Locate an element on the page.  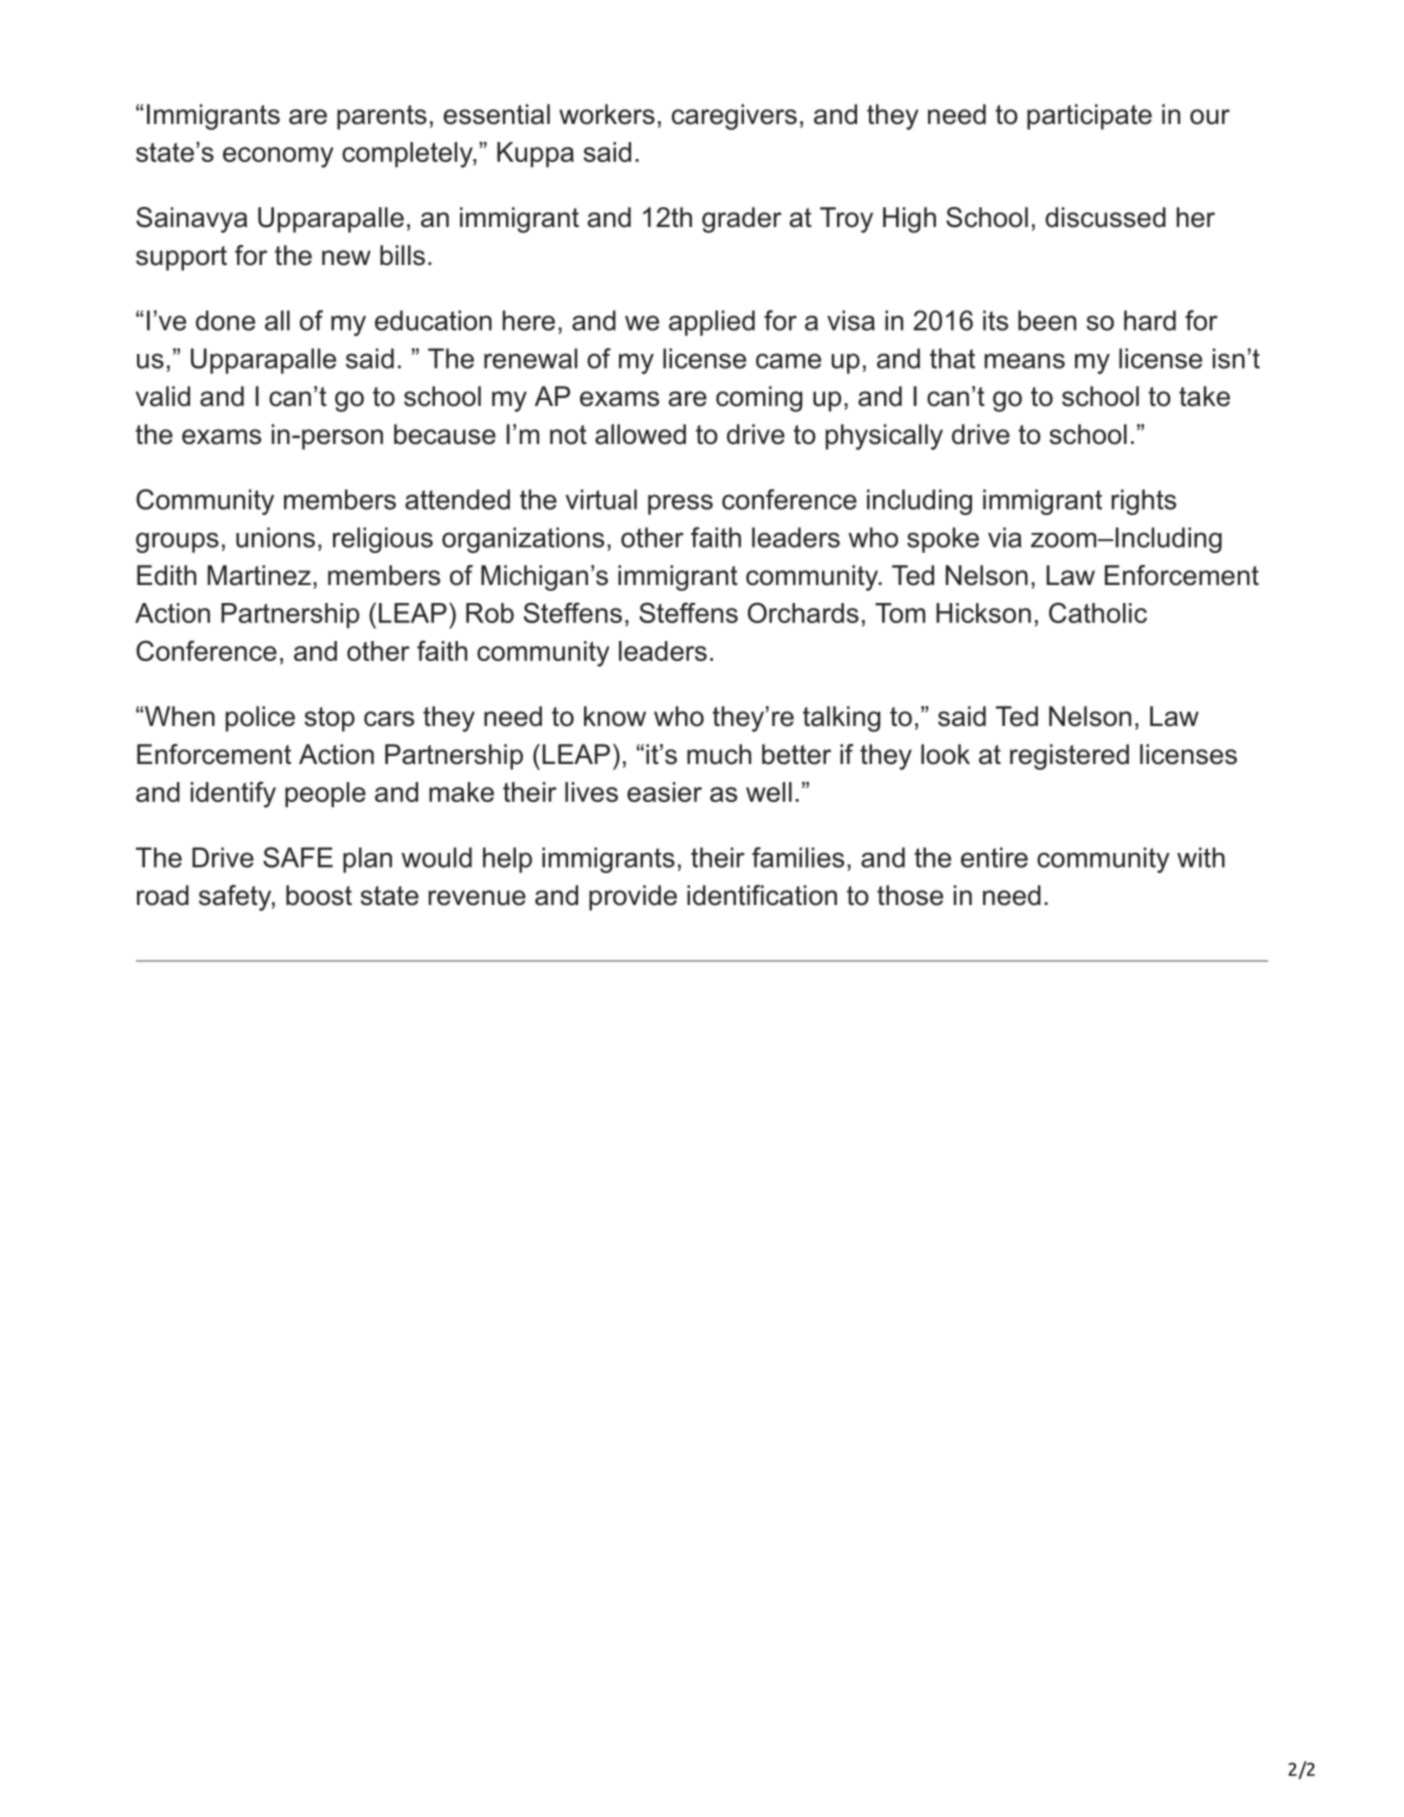
economy is located at coordinates (278, 157).
